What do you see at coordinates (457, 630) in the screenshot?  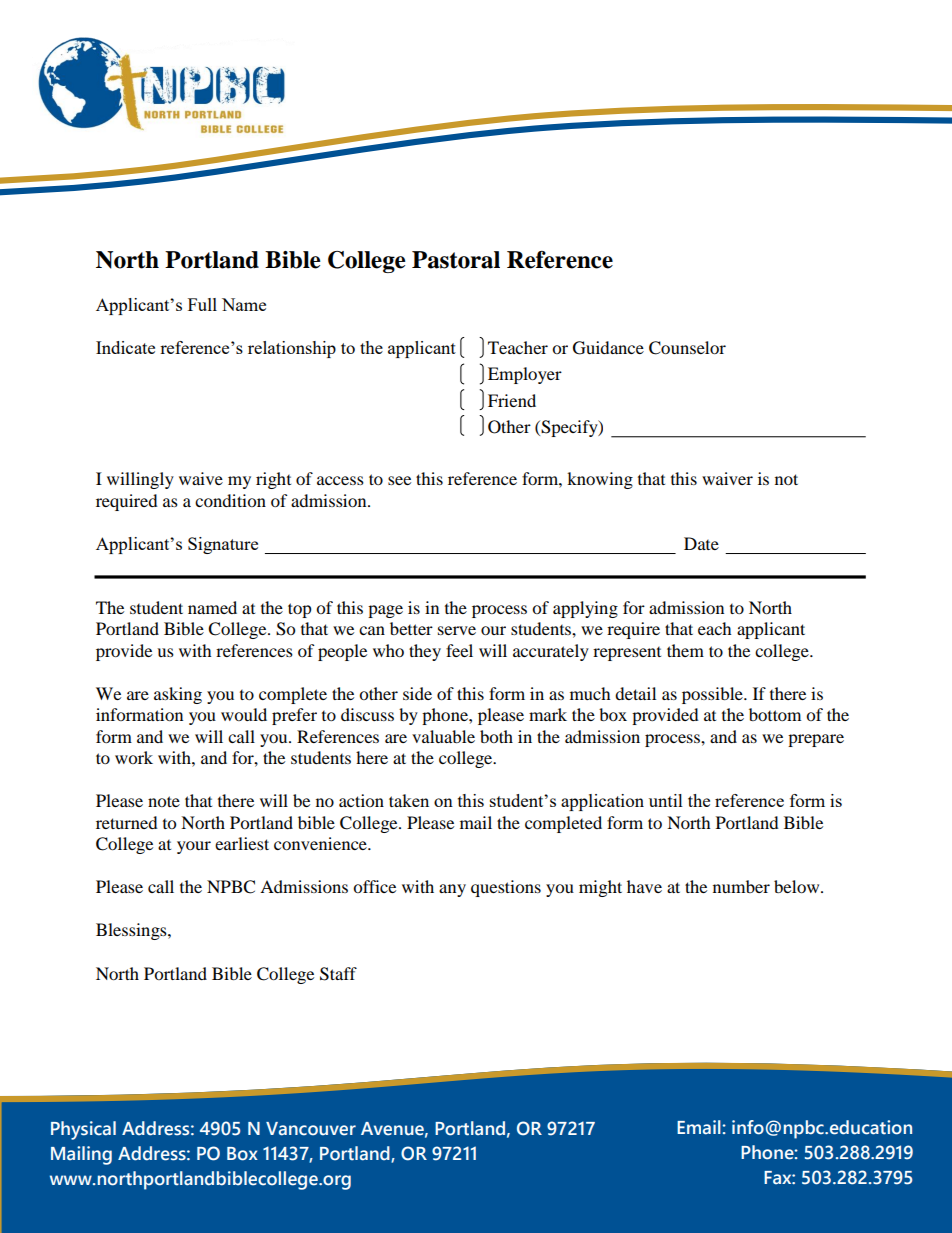 I see `serve` at bounding box center [457, 630].
